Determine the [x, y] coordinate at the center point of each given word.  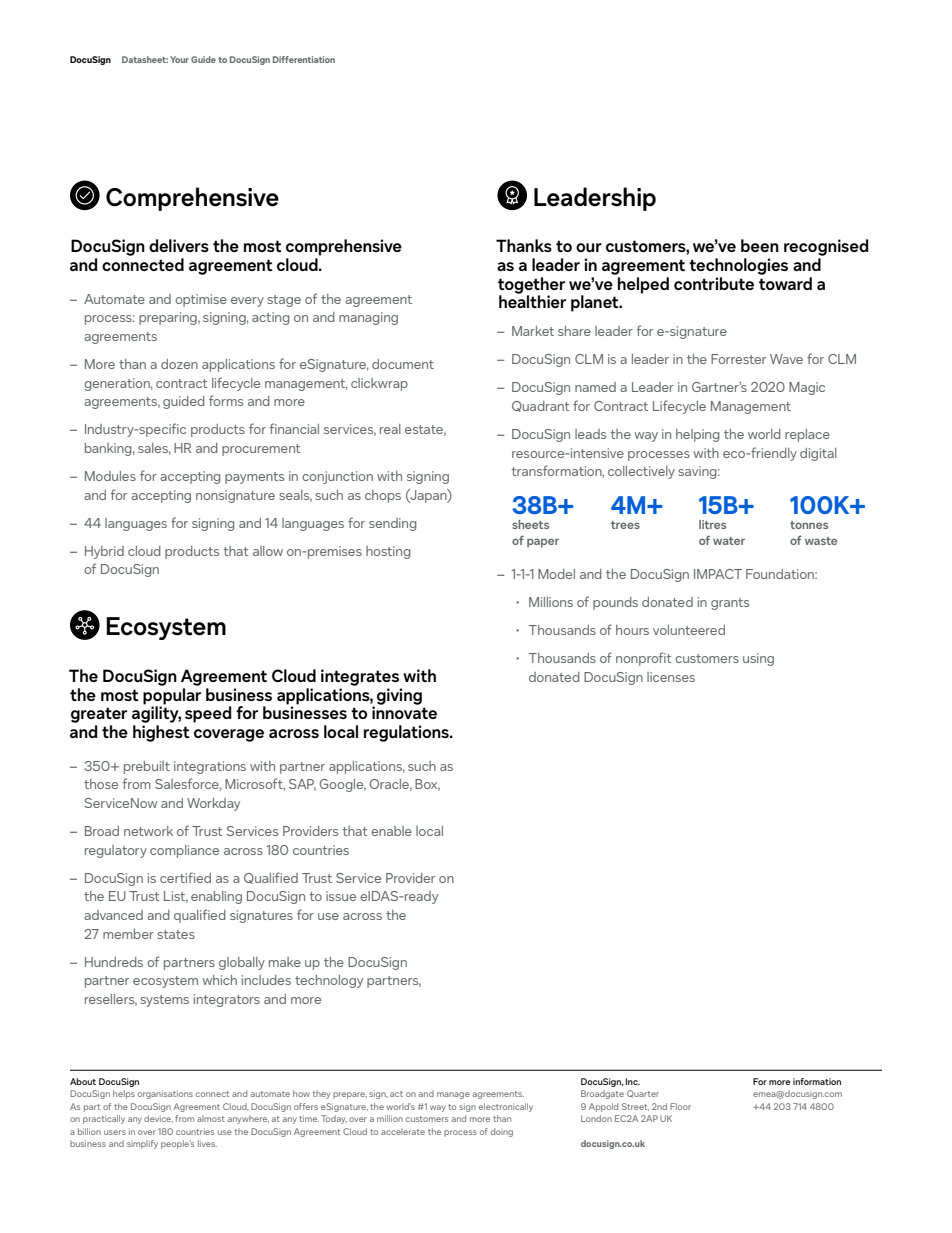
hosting [388, 552]
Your [179, 59]
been [760, 245]
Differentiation [304, 59]
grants [730, 604]
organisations [165, 1094]
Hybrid [104, 552]
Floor [680, 1106]
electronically [506, 1107]
